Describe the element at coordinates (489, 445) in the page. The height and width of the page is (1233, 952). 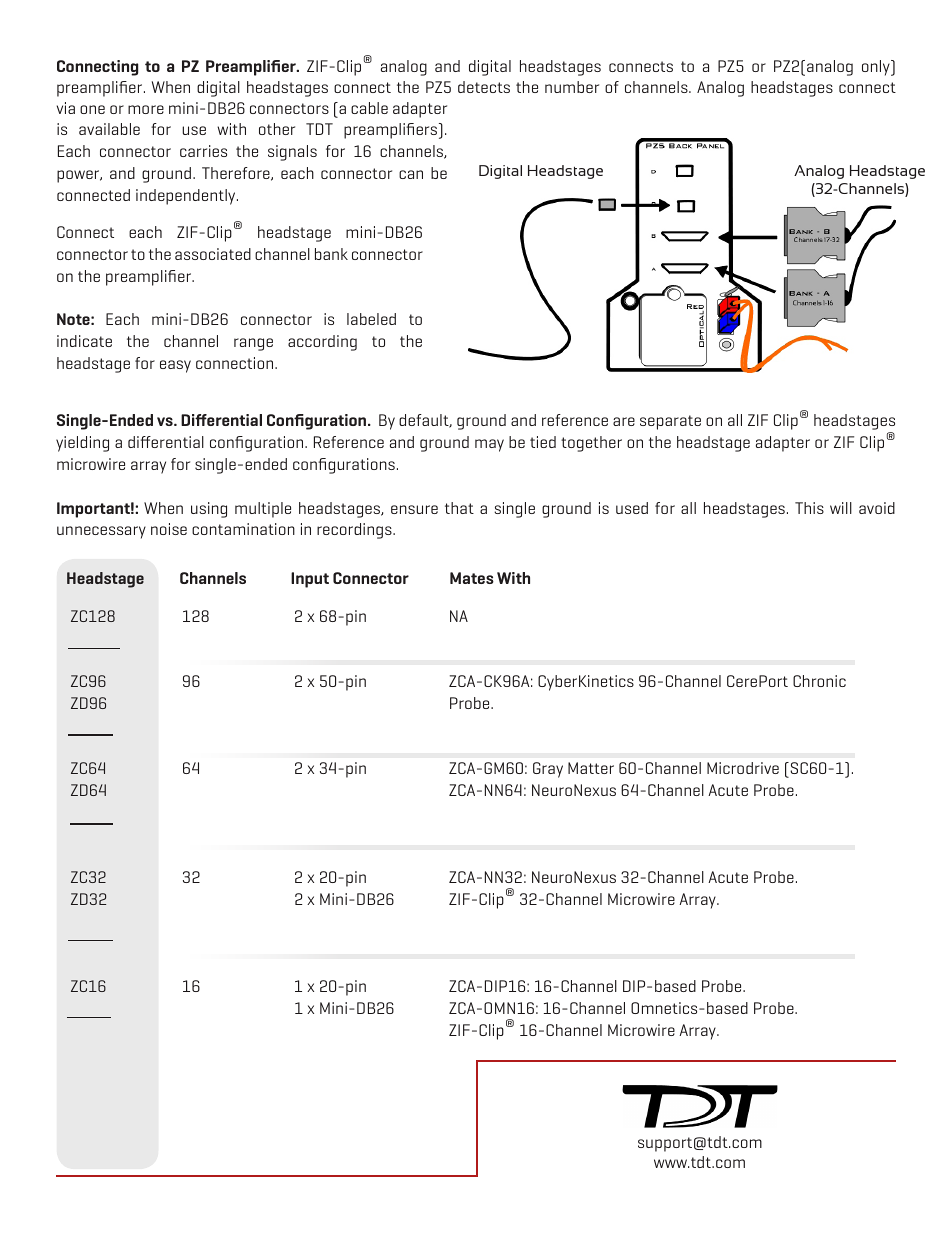
I see `may` at that location.
